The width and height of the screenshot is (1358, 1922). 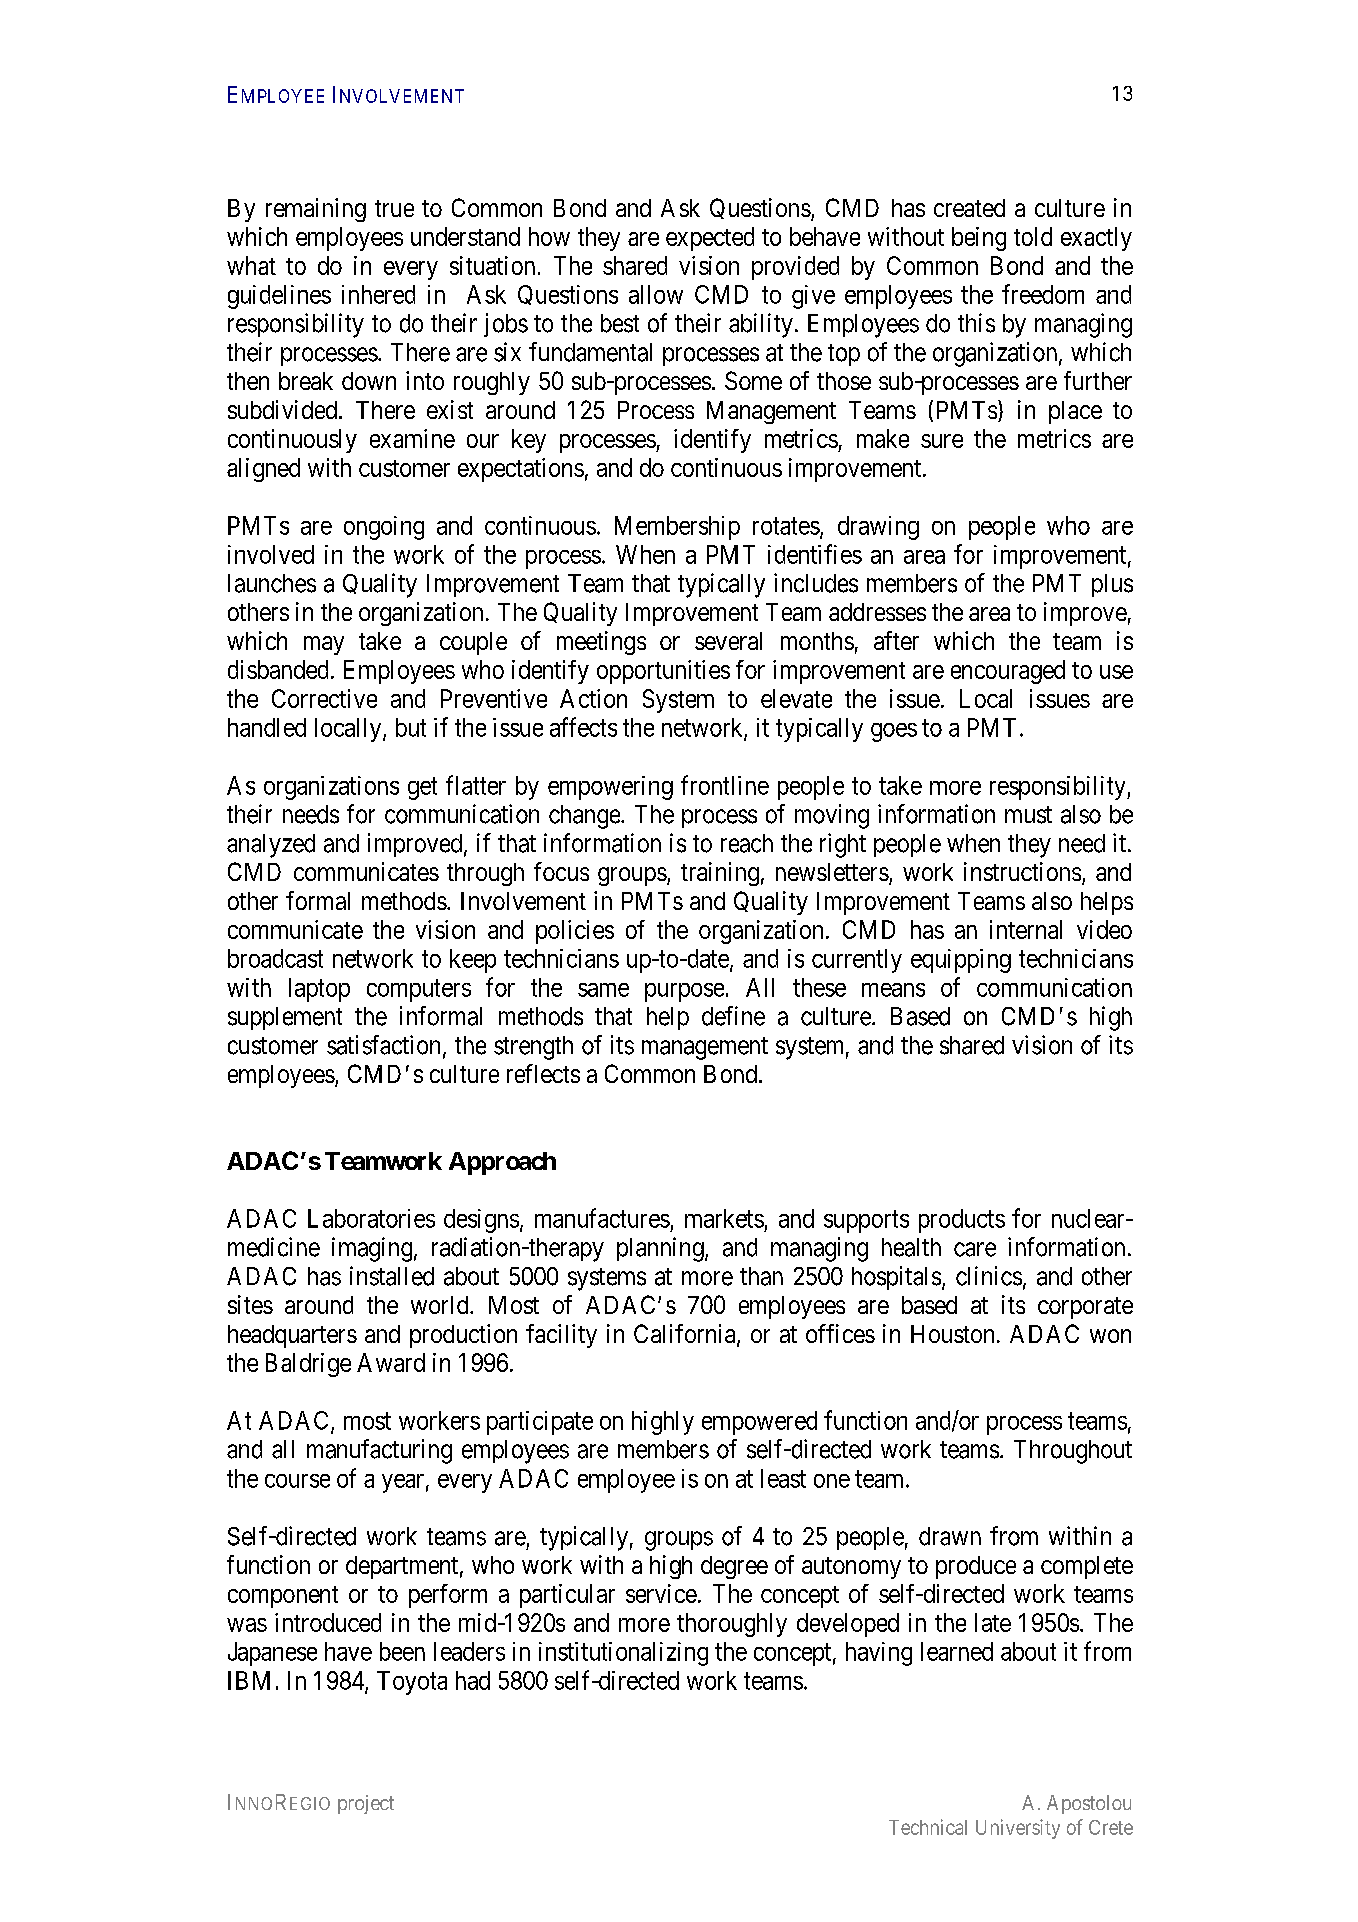 What do you see at coordinates (1033, 236) in the screenshot?
I see `told` at bounding box center [1033, 236].
